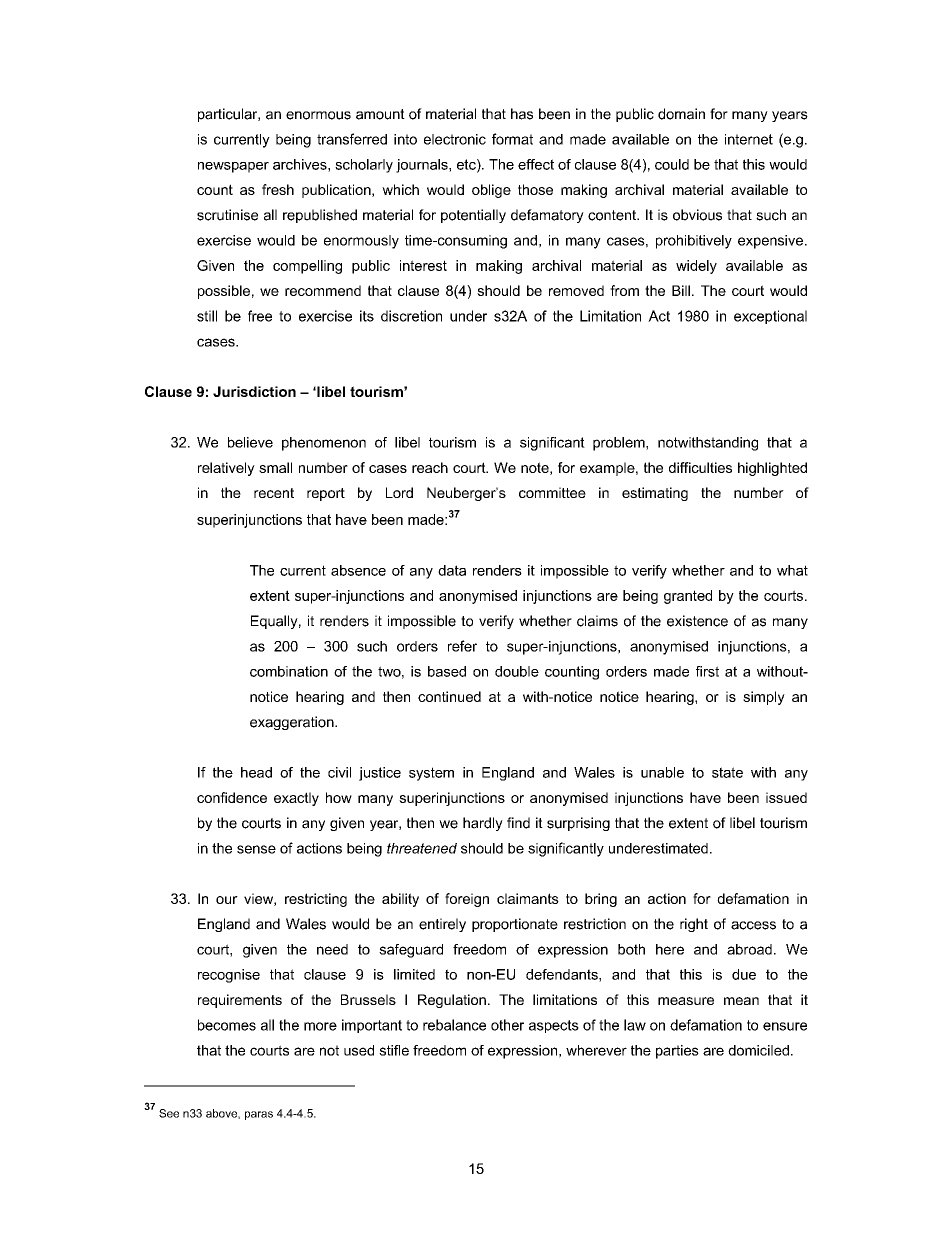 Image resolution: width=952 pixels, height=1233 pixels. What do you see at coordinates (254, 391) in the page?
I see `Jurisdiction` at bounding box center [254, 391].
